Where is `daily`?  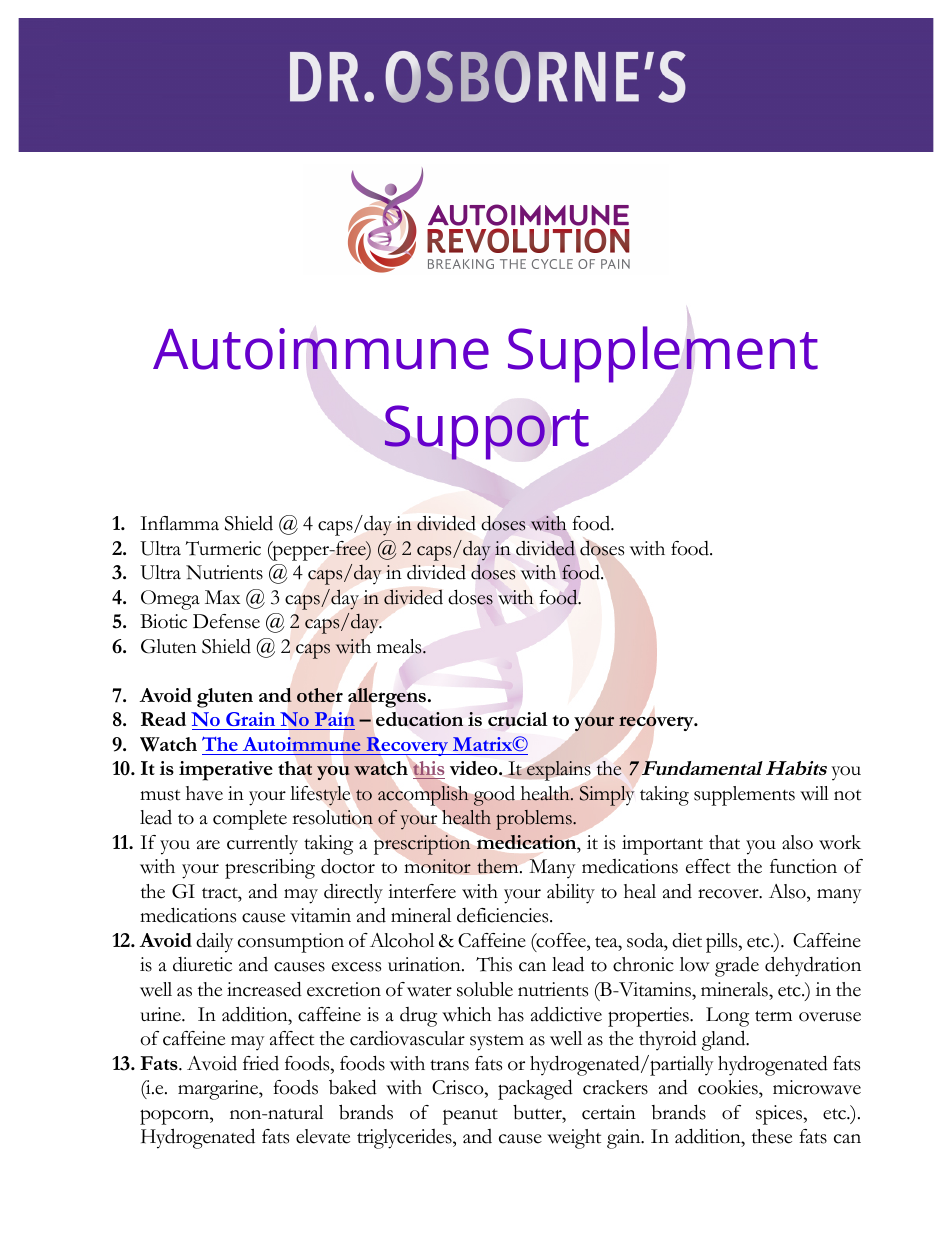
daily is located at coordinates (214, 942).
